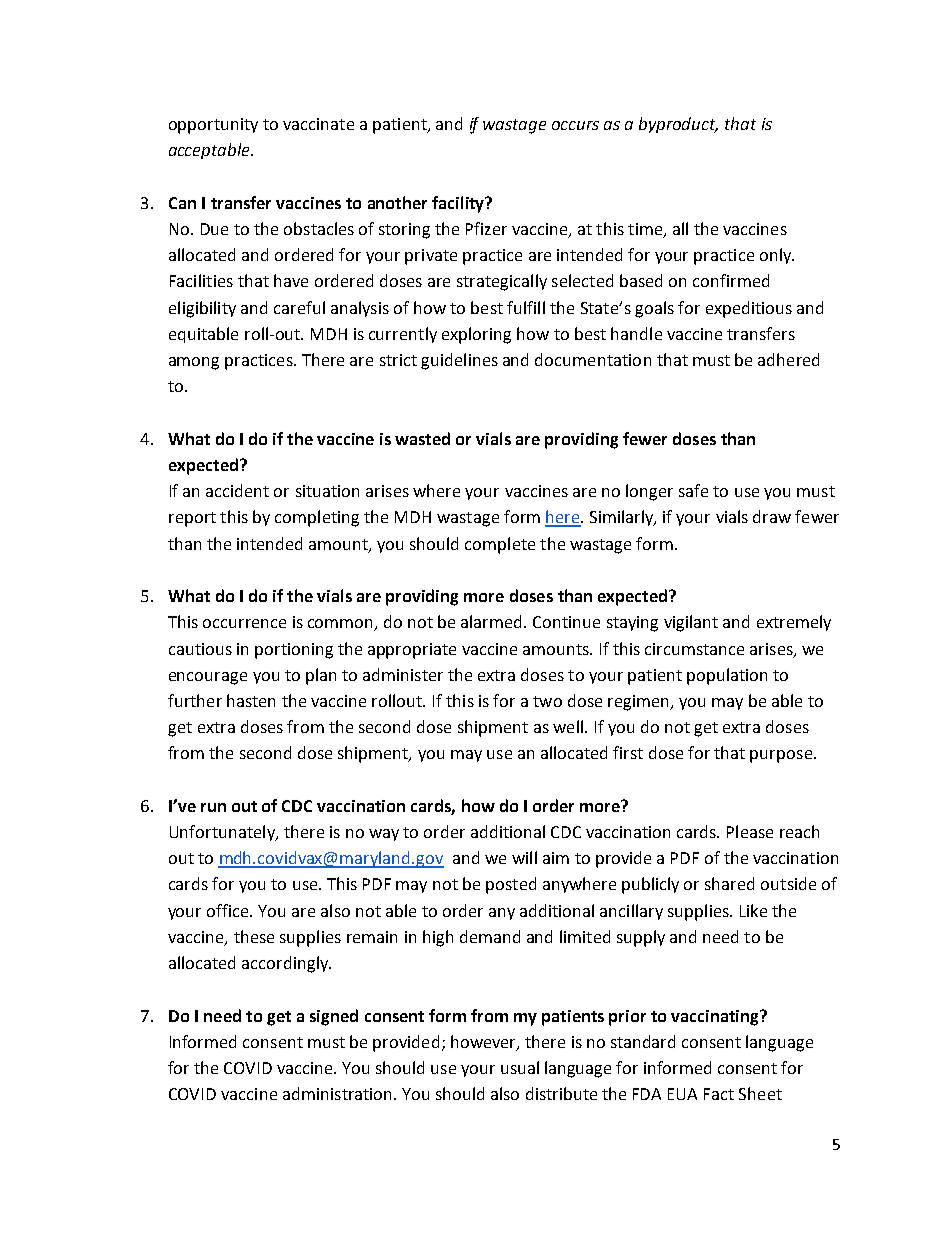  What do you see at coordinates (213, 807) in the page?
I see `run` at bounding box center [213, 807].
